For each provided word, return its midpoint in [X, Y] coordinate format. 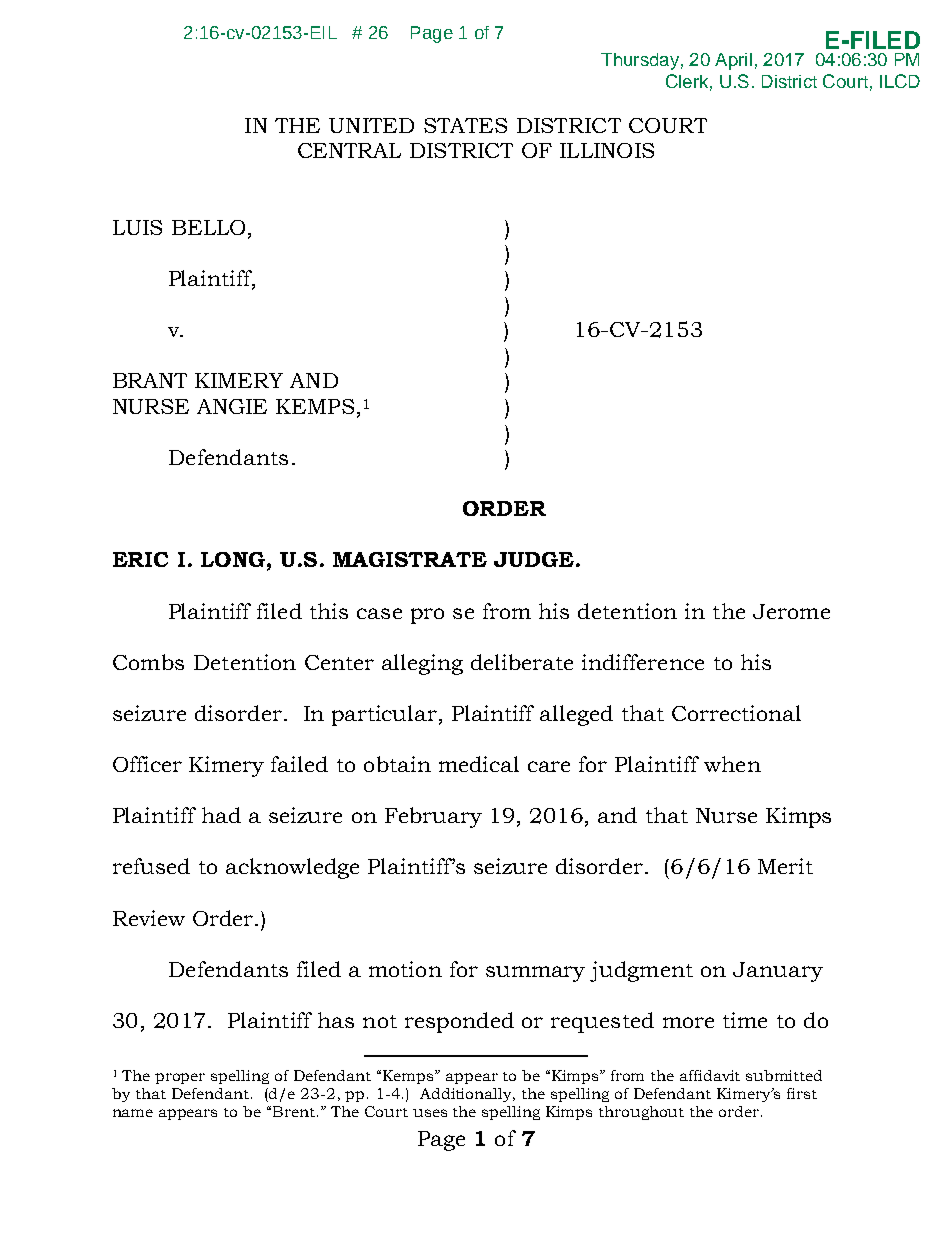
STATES [465, 125]
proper [180, 1078]
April [733, 61]
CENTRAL [349, 150]
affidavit [710, 1075]
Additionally [467, 1095]
